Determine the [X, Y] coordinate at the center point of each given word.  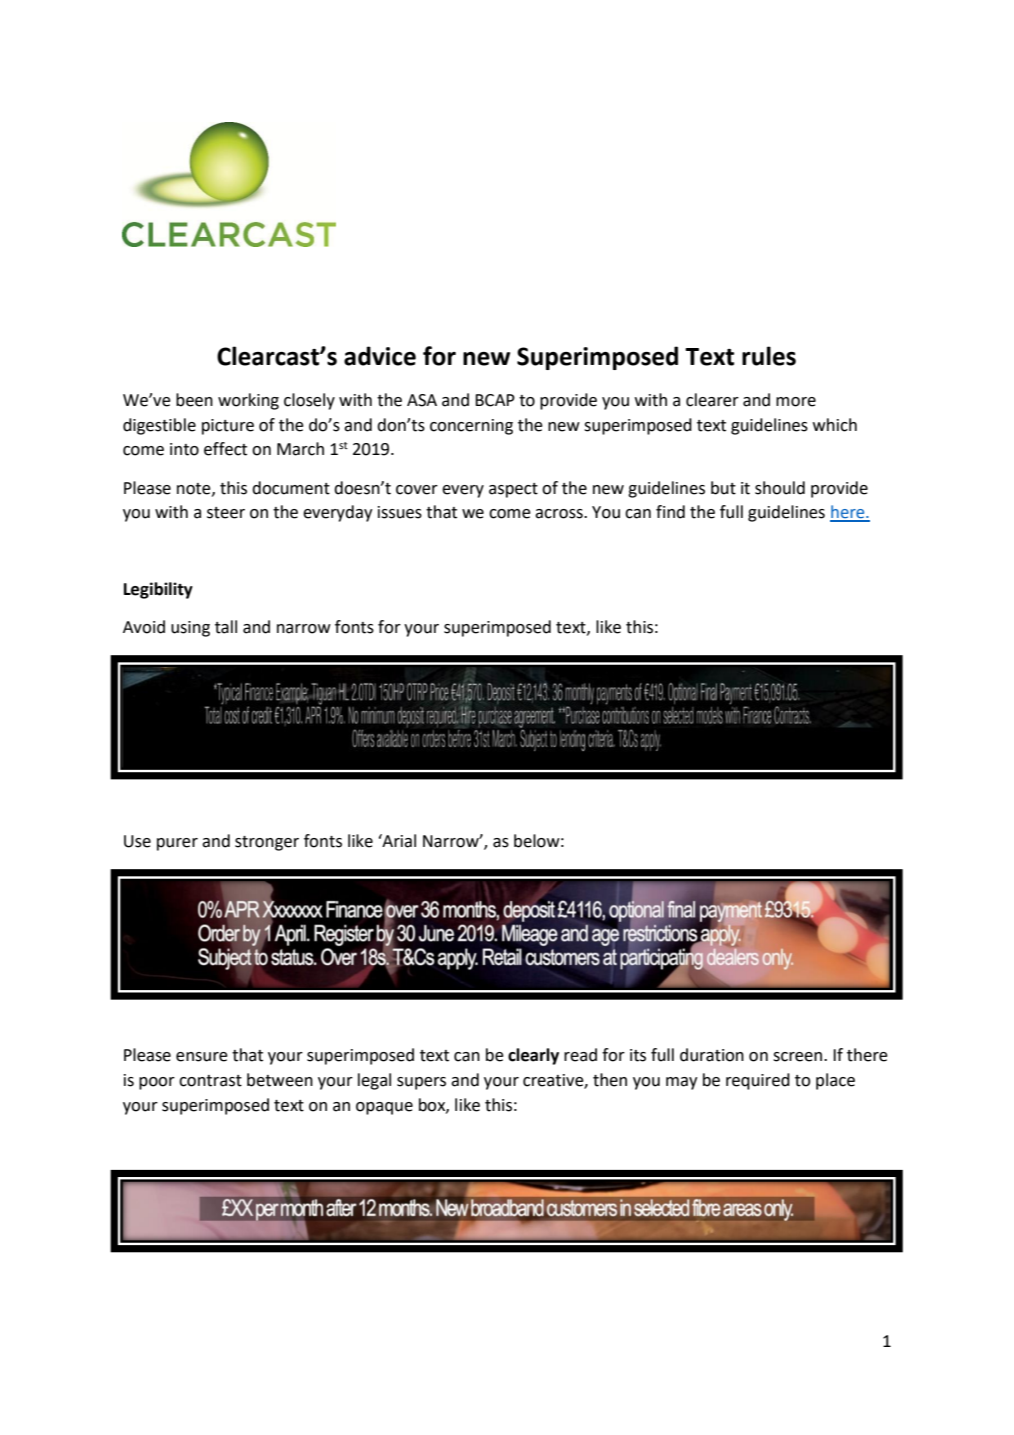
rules [769, 356]
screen [799, 1057]
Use [137, 841]
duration [712, 1055]
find [670, 512]
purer [177, 844]
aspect [513, 490]
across [560, 514]
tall [226, 627]
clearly [533, 1056]
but [723, 488]
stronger [267, 843]
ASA [422, 400]
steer [226, 513]
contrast [210, 1081]
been [194, 400]
